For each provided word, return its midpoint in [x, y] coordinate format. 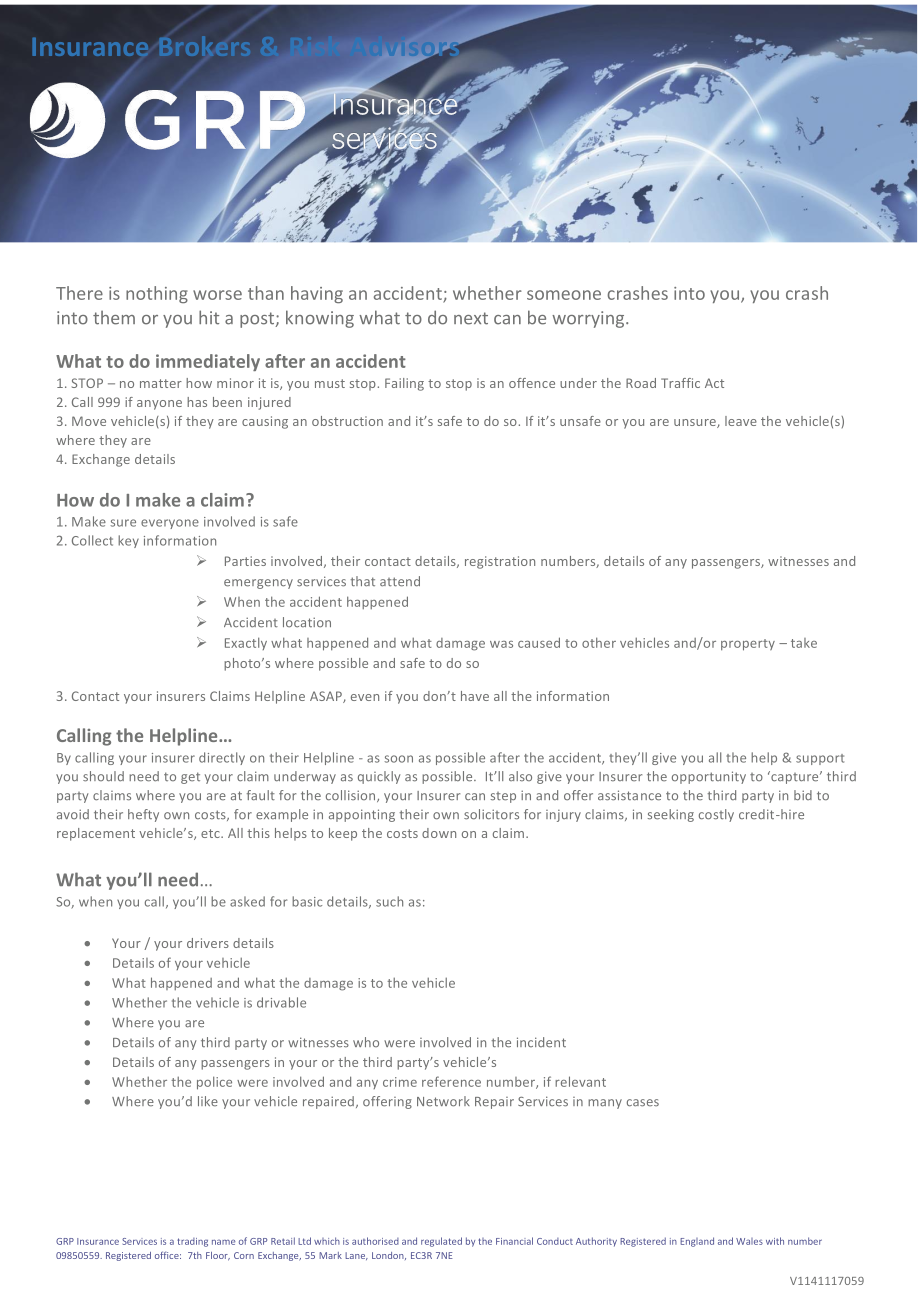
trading [192, 1242]
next [471, 318]
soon [398, 759]
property [748, 645]
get [190, 778]
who [366, 1042]
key [128, 541]
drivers [208, 943]
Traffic [680, 383]
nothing [157, 294]
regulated [441, 1242]
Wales [749, 1241]
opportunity [709, 777]
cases [643, 1103]
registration [500, 562]
